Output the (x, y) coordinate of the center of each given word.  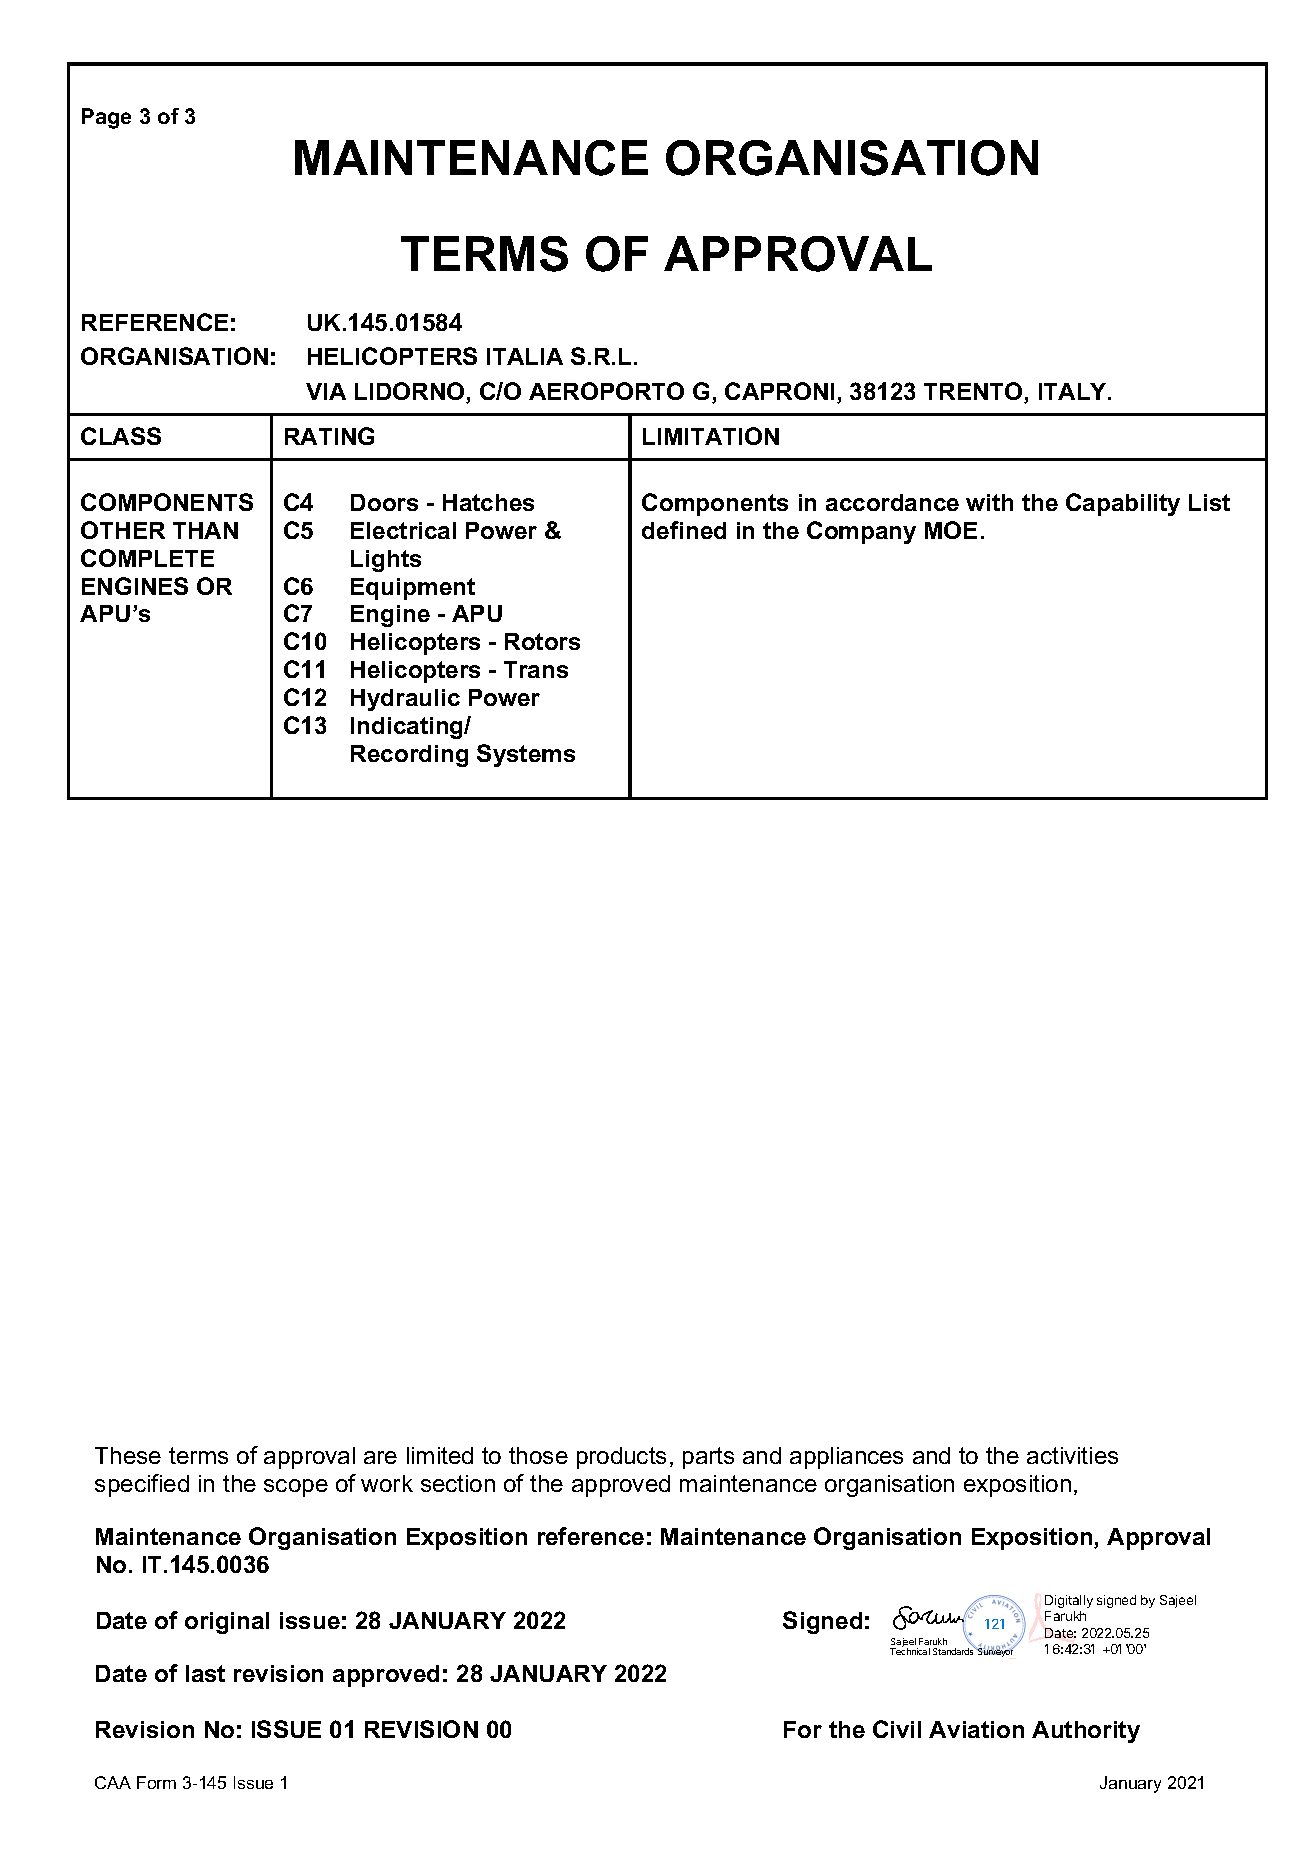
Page (106, 118)
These (128, 1455)
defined (684, 530)
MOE (951, 530)
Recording (409, 756)
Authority (1086, 1732)
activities (1072, 1455)
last (205, 1673)
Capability (1123, 504)
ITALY (1074, 391)
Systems (526, 755)
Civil (897, 1729)
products (621, 1458)
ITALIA (525, 356)
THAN (205, 530)
